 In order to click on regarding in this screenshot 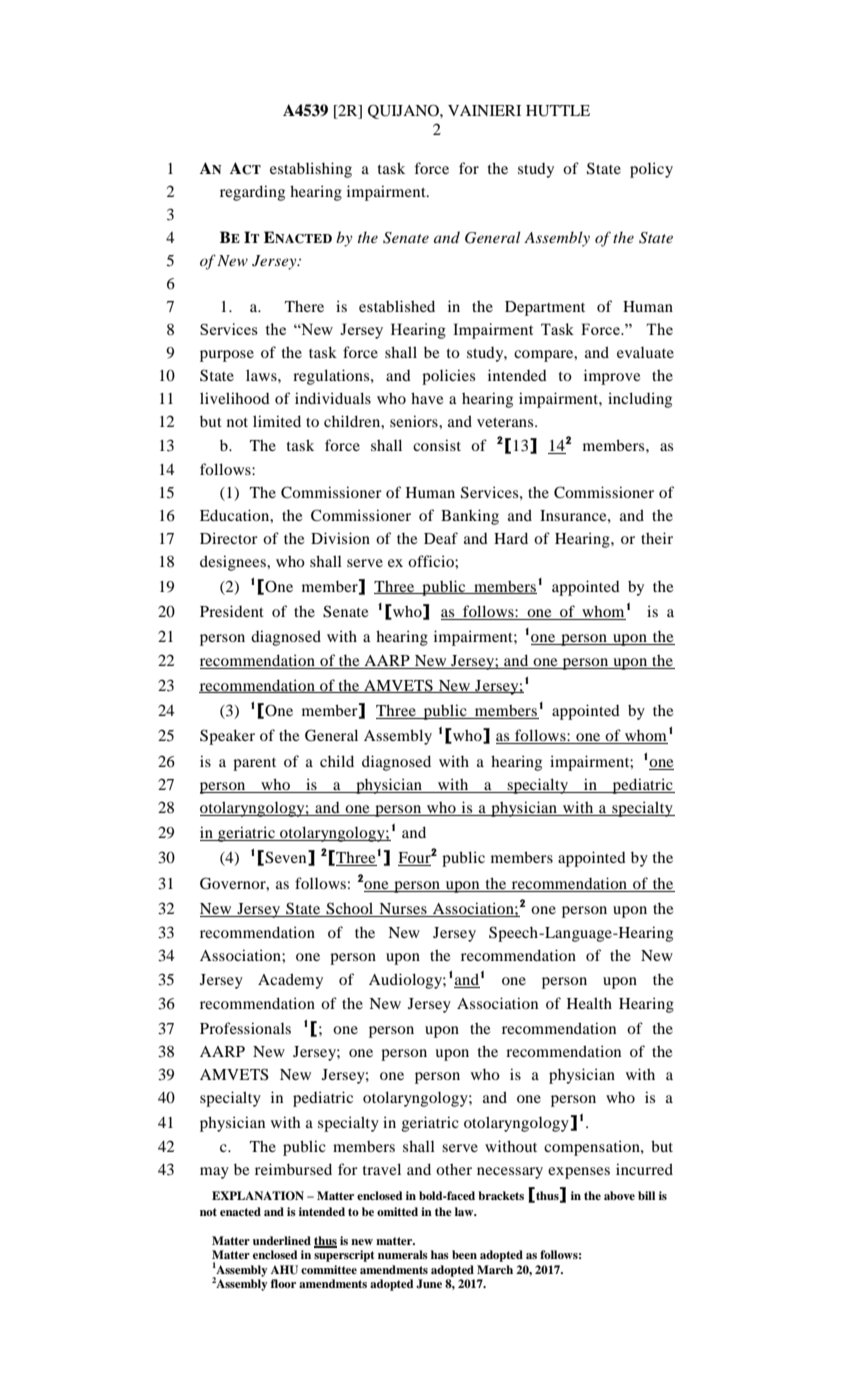, I will do `click(252, 193)`.
